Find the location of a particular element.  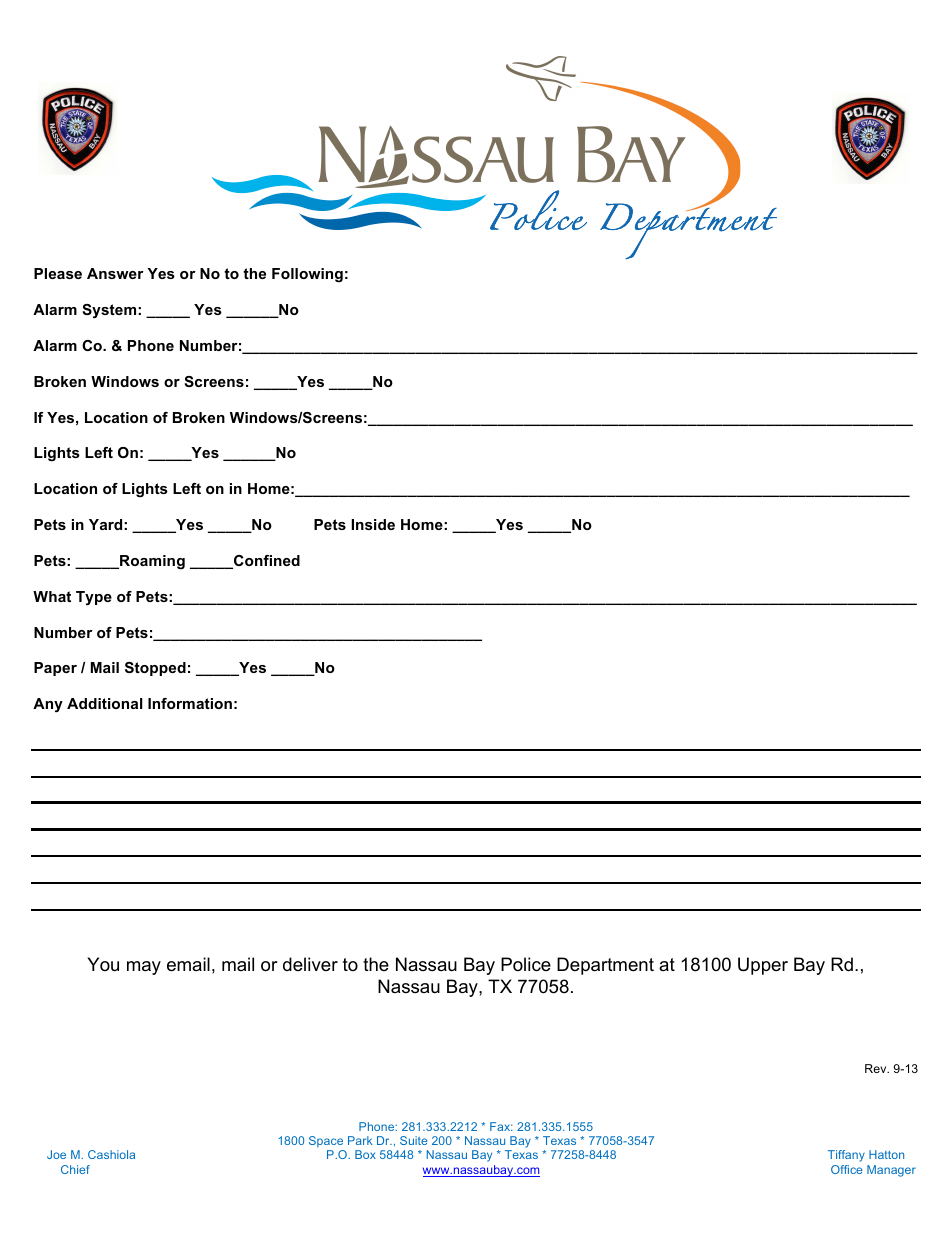

Following is located at coordinates (307, 275).
